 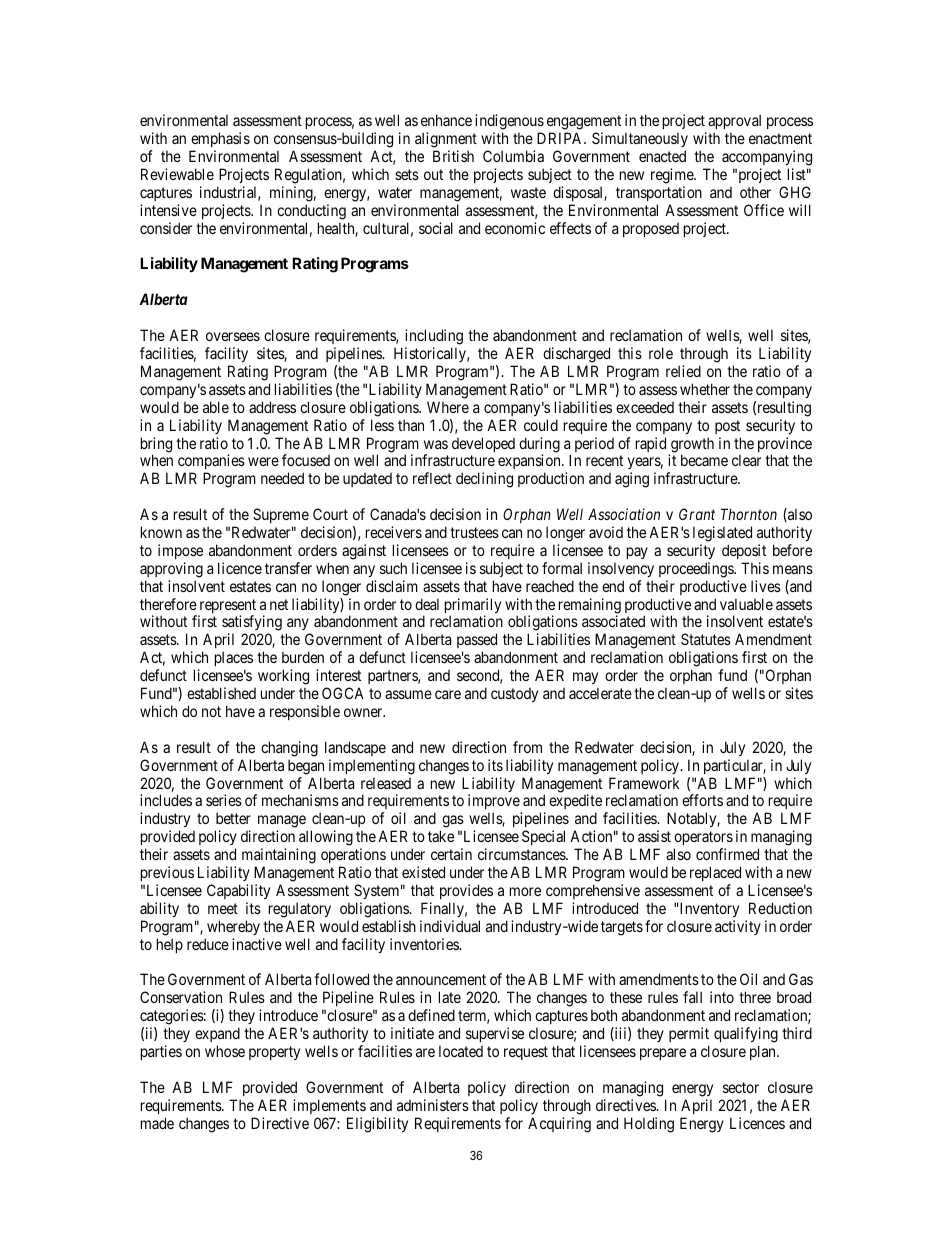 I want to click on whose, so click(x=225, y=1051).
